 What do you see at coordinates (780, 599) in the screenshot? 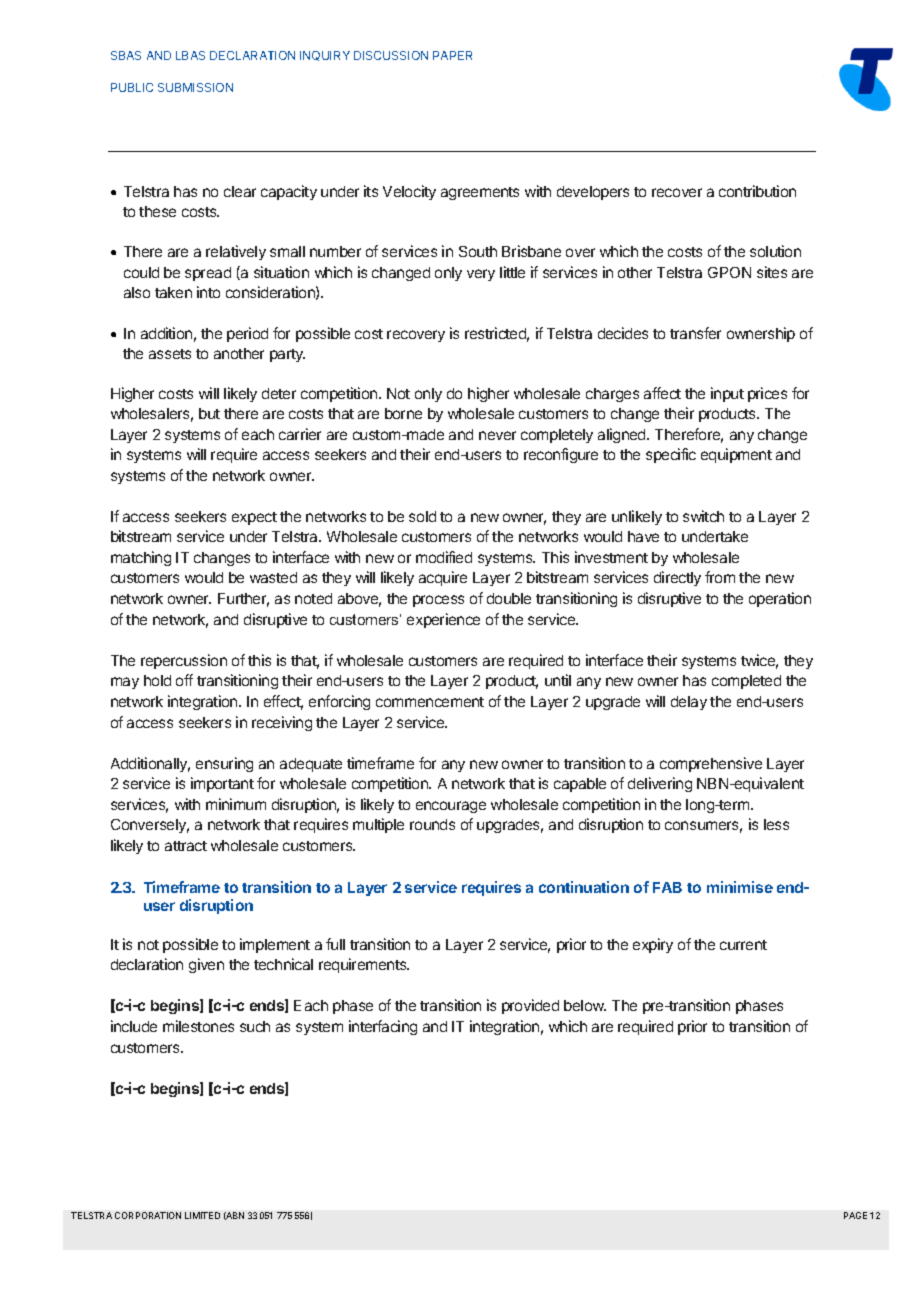
I see `operation` at bounding box center [780, 599].
